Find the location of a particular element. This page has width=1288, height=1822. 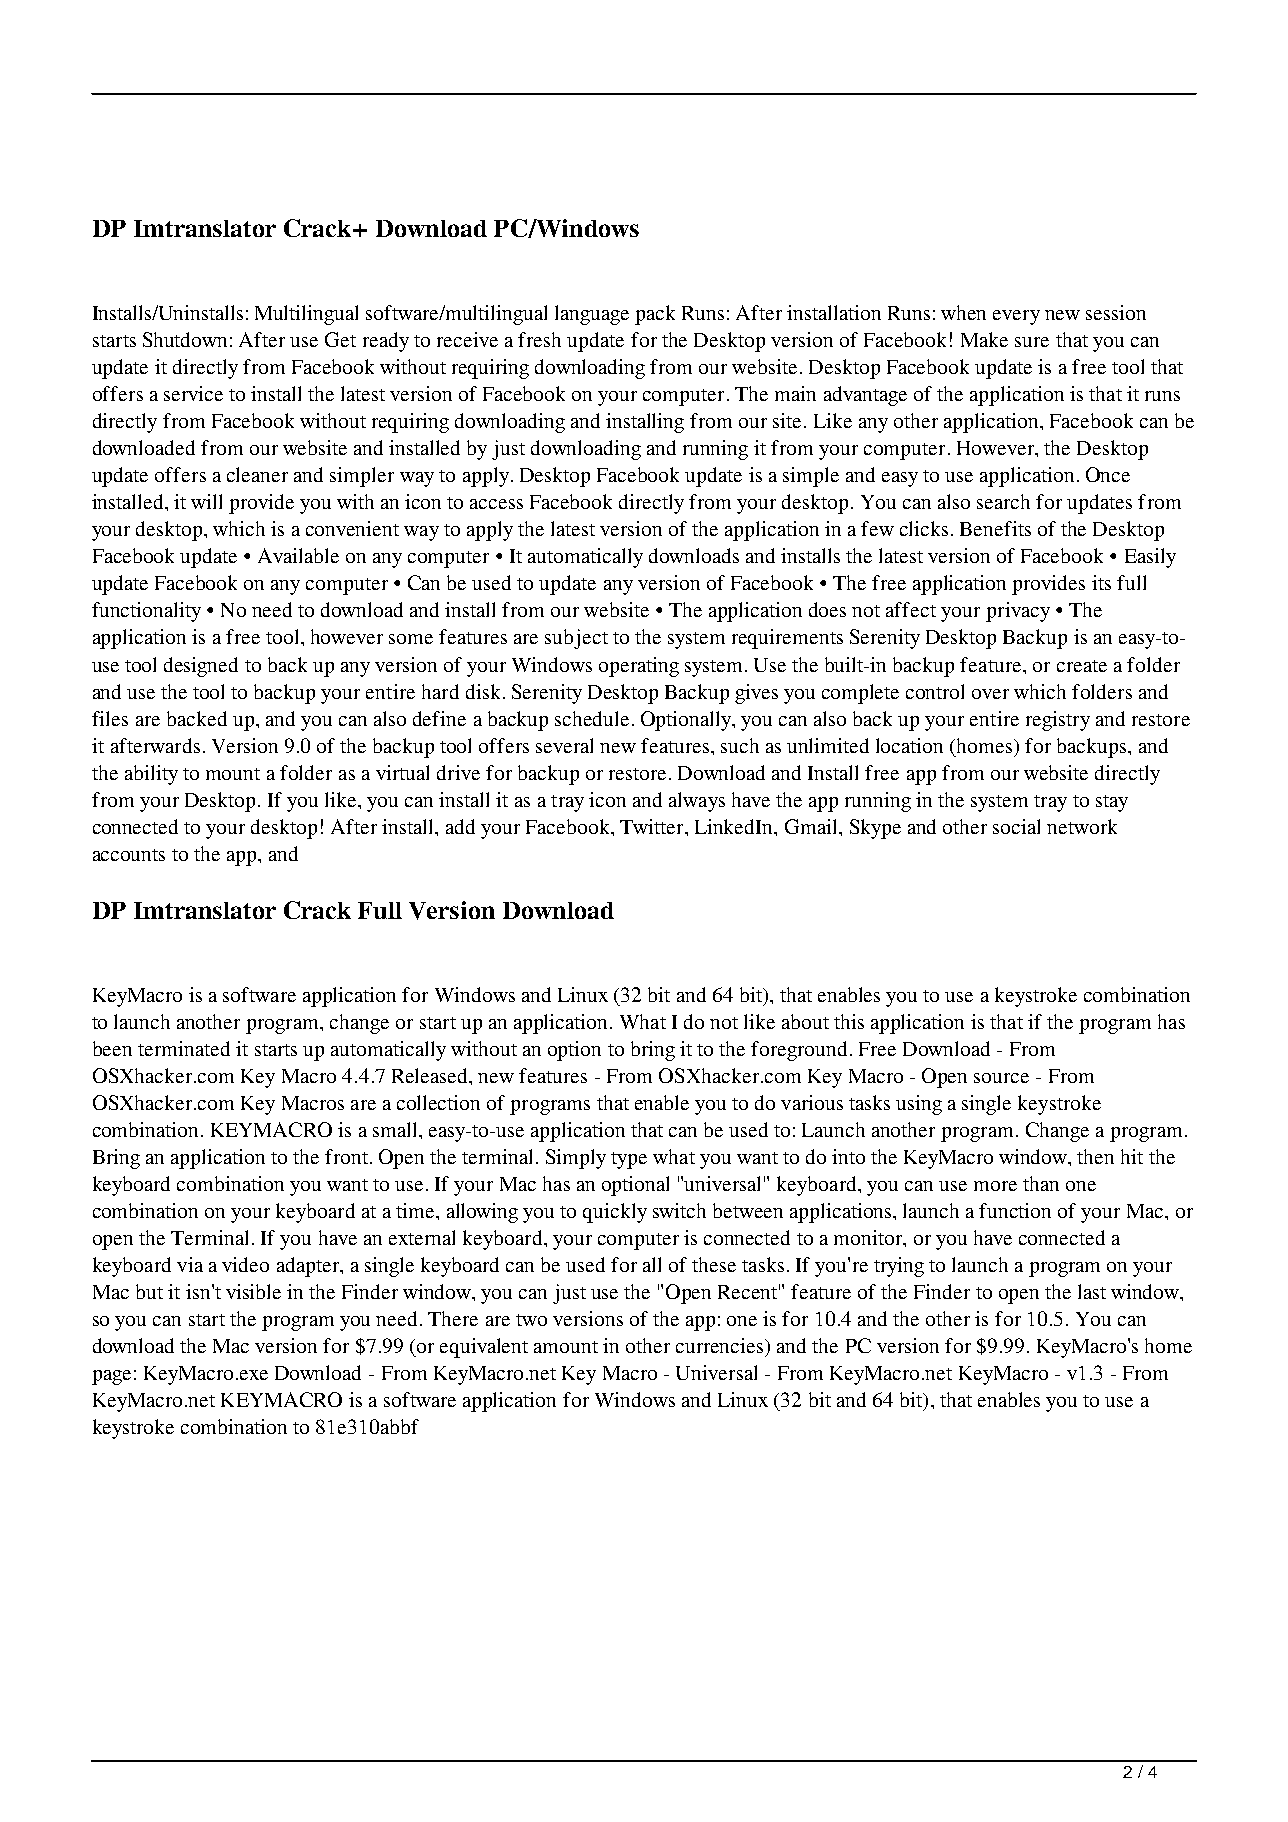

last is located at coordinates (1092, 1291).
